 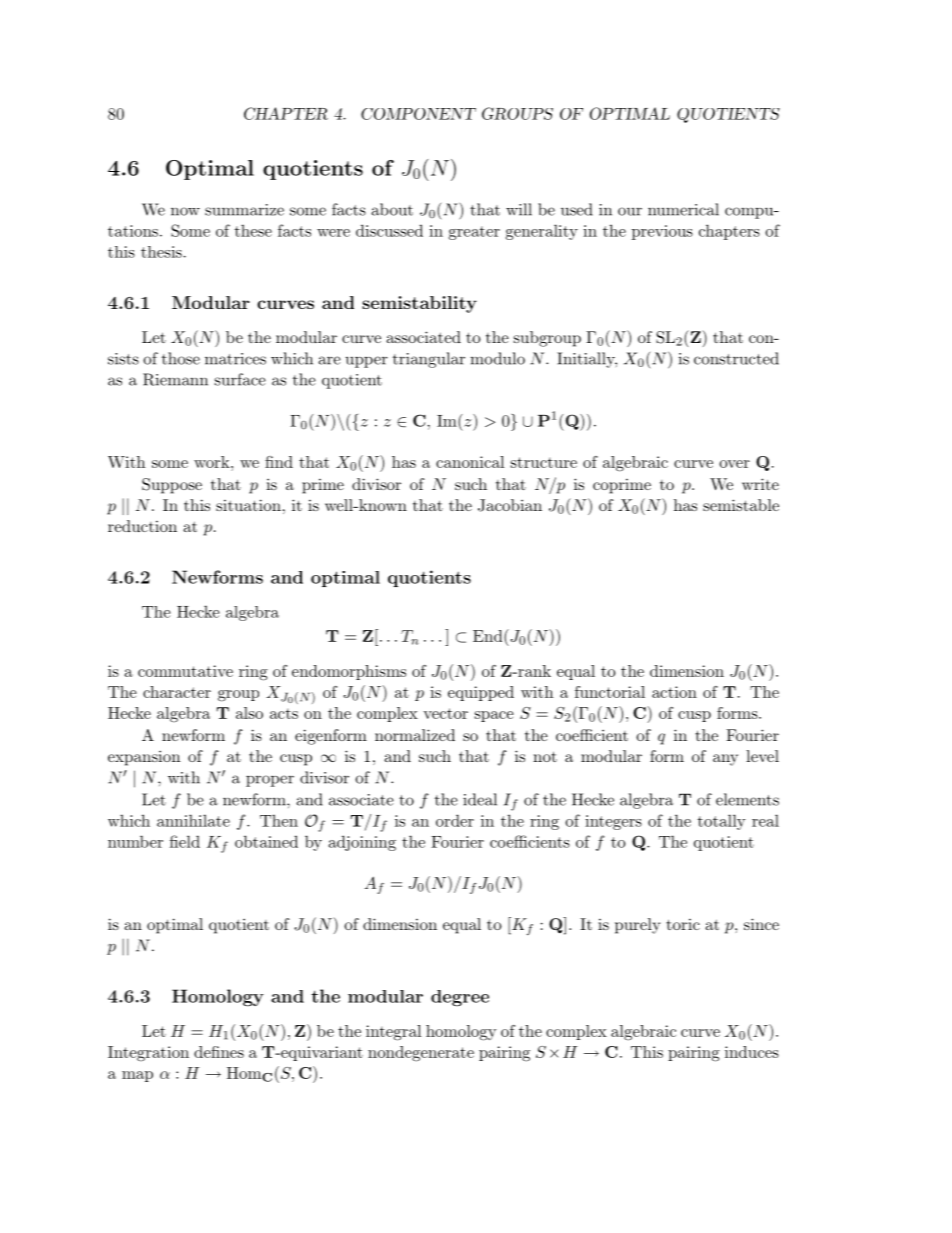 I want to click on also, so click(x=249, y=713).
